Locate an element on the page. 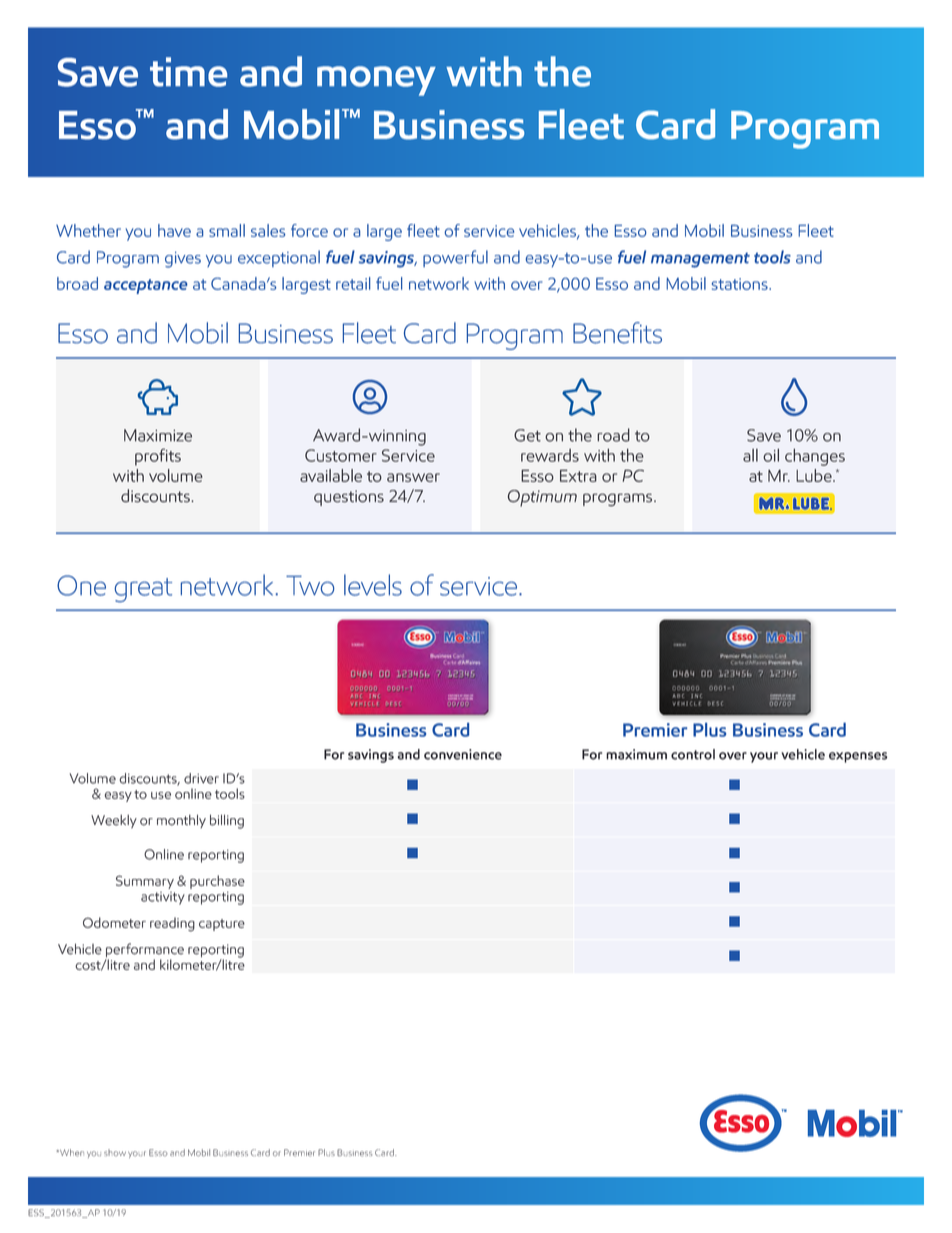 The width and height of the document is (952, 1233). money is located at coordinates (376, 81).
